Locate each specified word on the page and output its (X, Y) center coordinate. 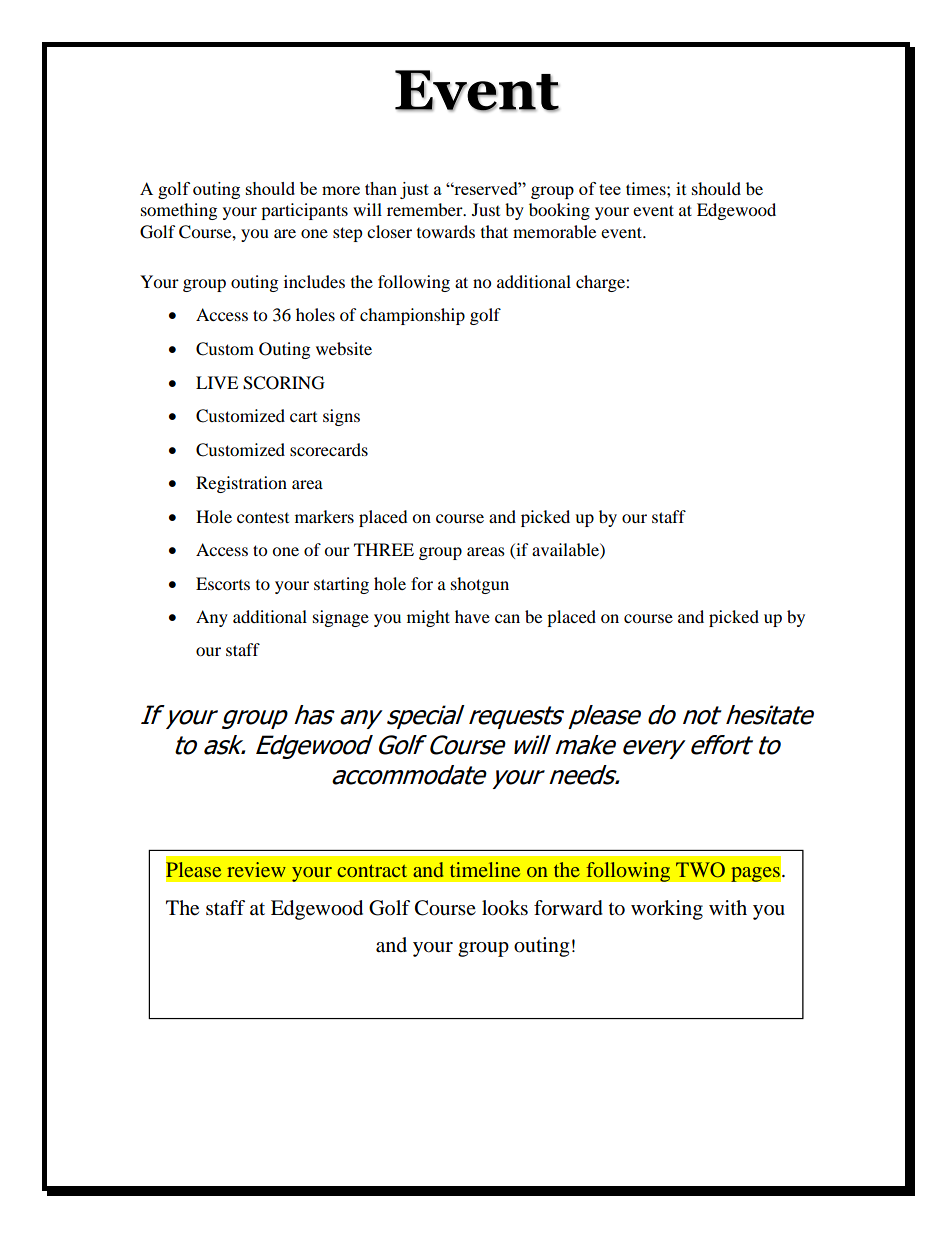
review (256, 869)
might (428, 618)
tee (610, 189)
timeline (485, 869)
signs (341, 417)
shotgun (480, 585)
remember (426, 209)
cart (303, 417)
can (507, 618)
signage (341, 618)
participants (304, 211)
